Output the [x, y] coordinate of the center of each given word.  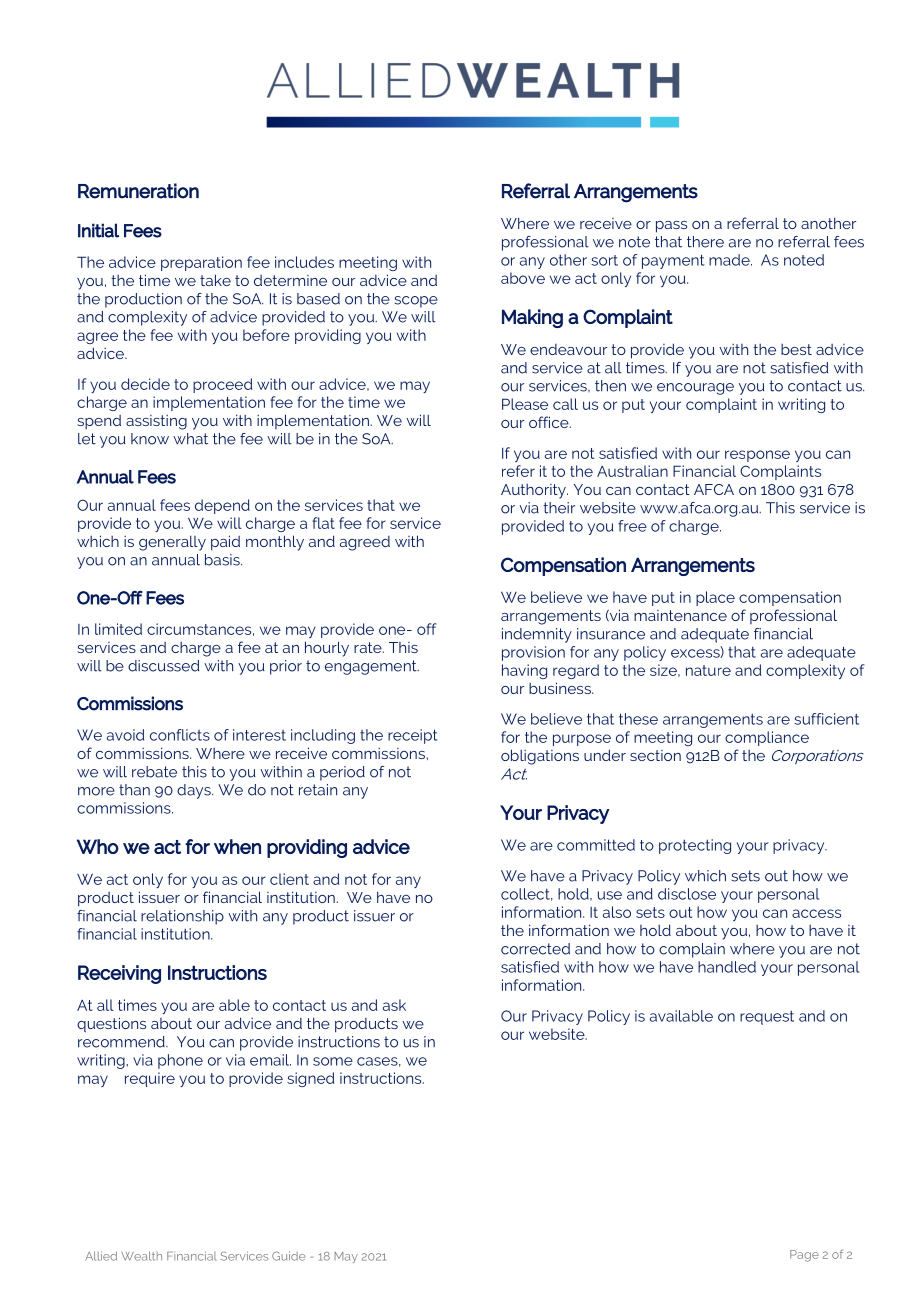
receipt [413, 736]
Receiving [119, 974]
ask [394, 1005]
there [705, 242]
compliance [767, 738]
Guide [288, 1256]
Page [804, 1256]
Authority [534, 491]
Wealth [141, 1256]
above [523, 278]
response [757, 456]
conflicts [180, 735]
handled [727, 967]
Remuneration [138, 191]
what [190, 439]
